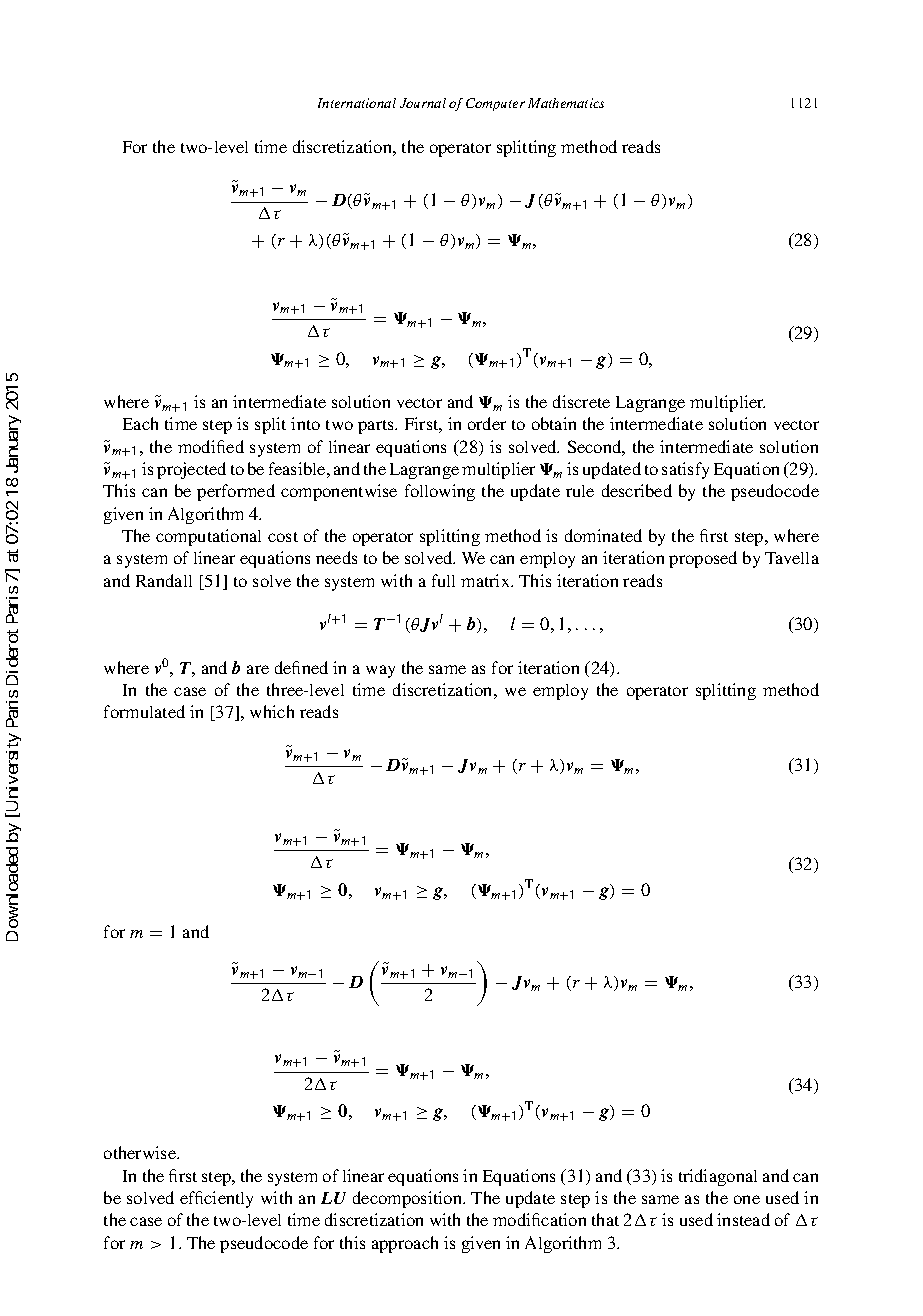  Describe the element at coordinates (216, 1199) in the page. I see `efficiently` at that location.
